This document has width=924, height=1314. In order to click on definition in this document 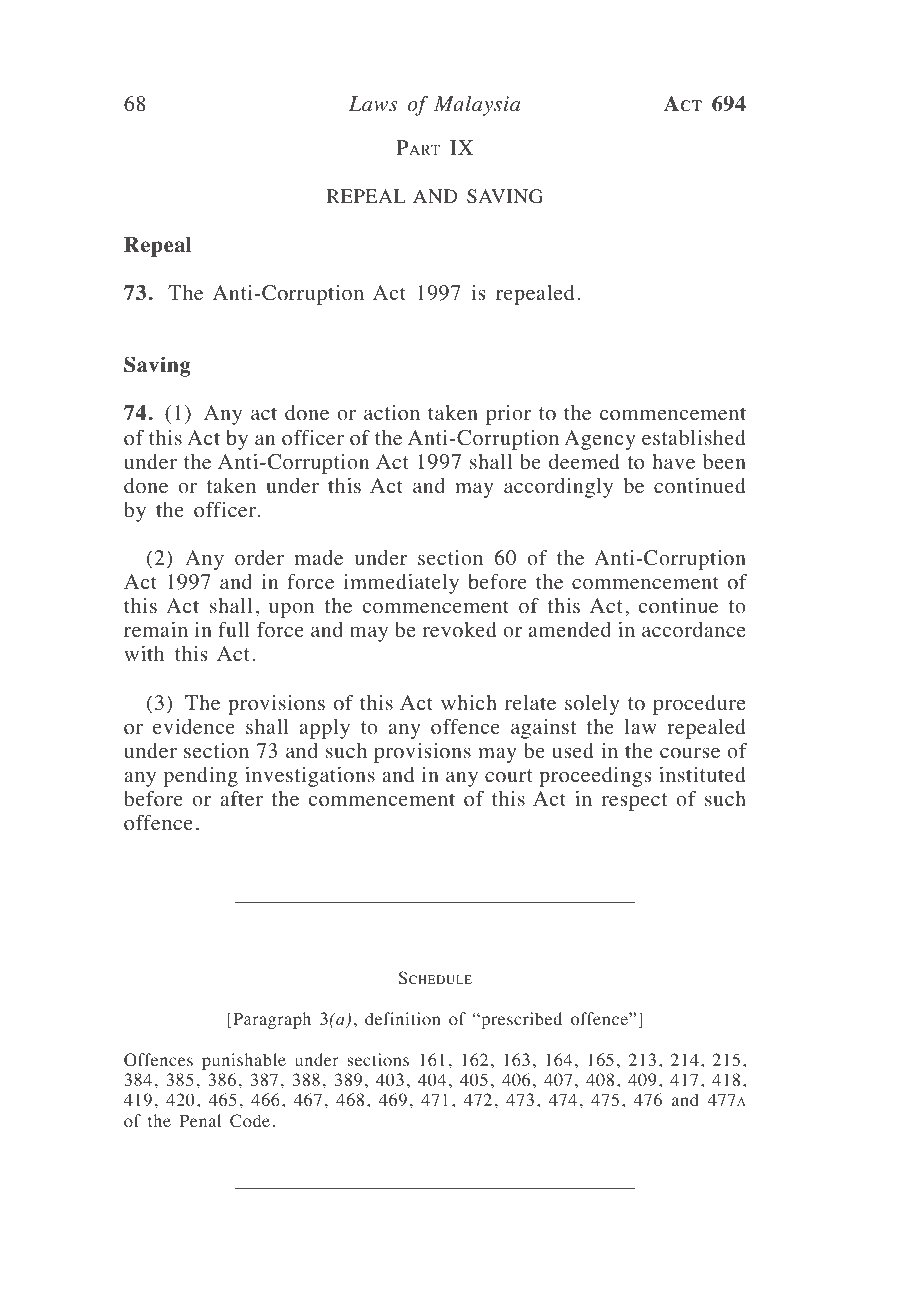, I will do `click(403, 1019)`.
